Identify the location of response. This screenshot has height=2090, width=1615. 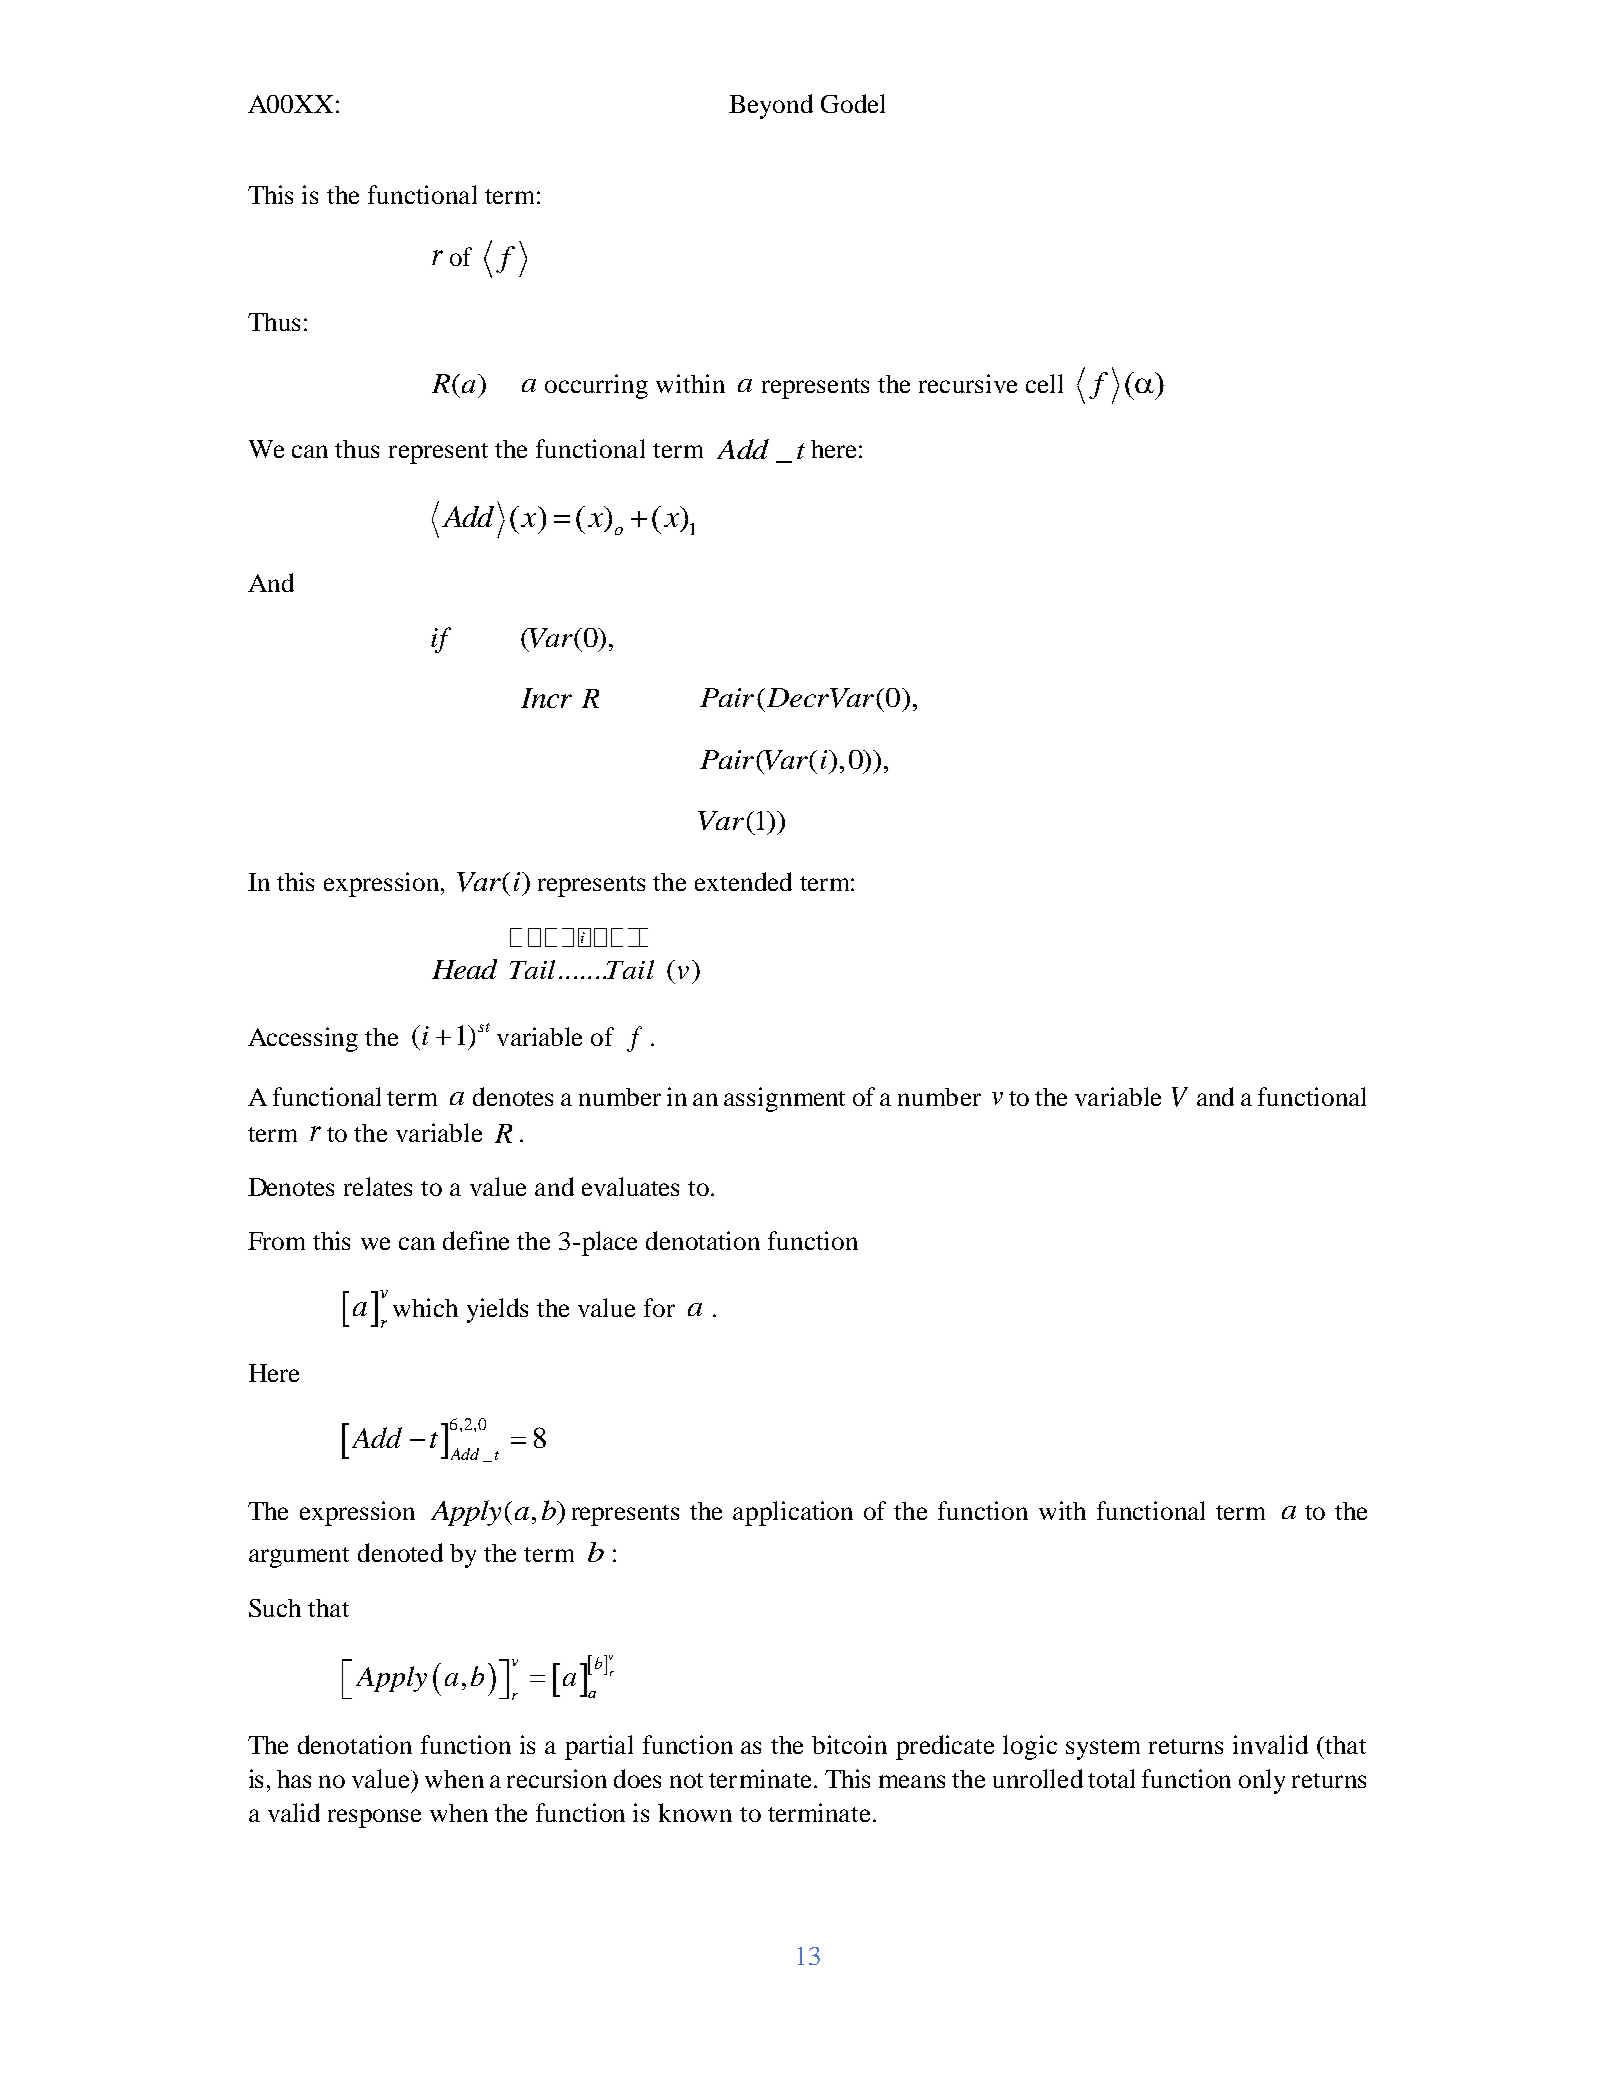
(374, 1818).
